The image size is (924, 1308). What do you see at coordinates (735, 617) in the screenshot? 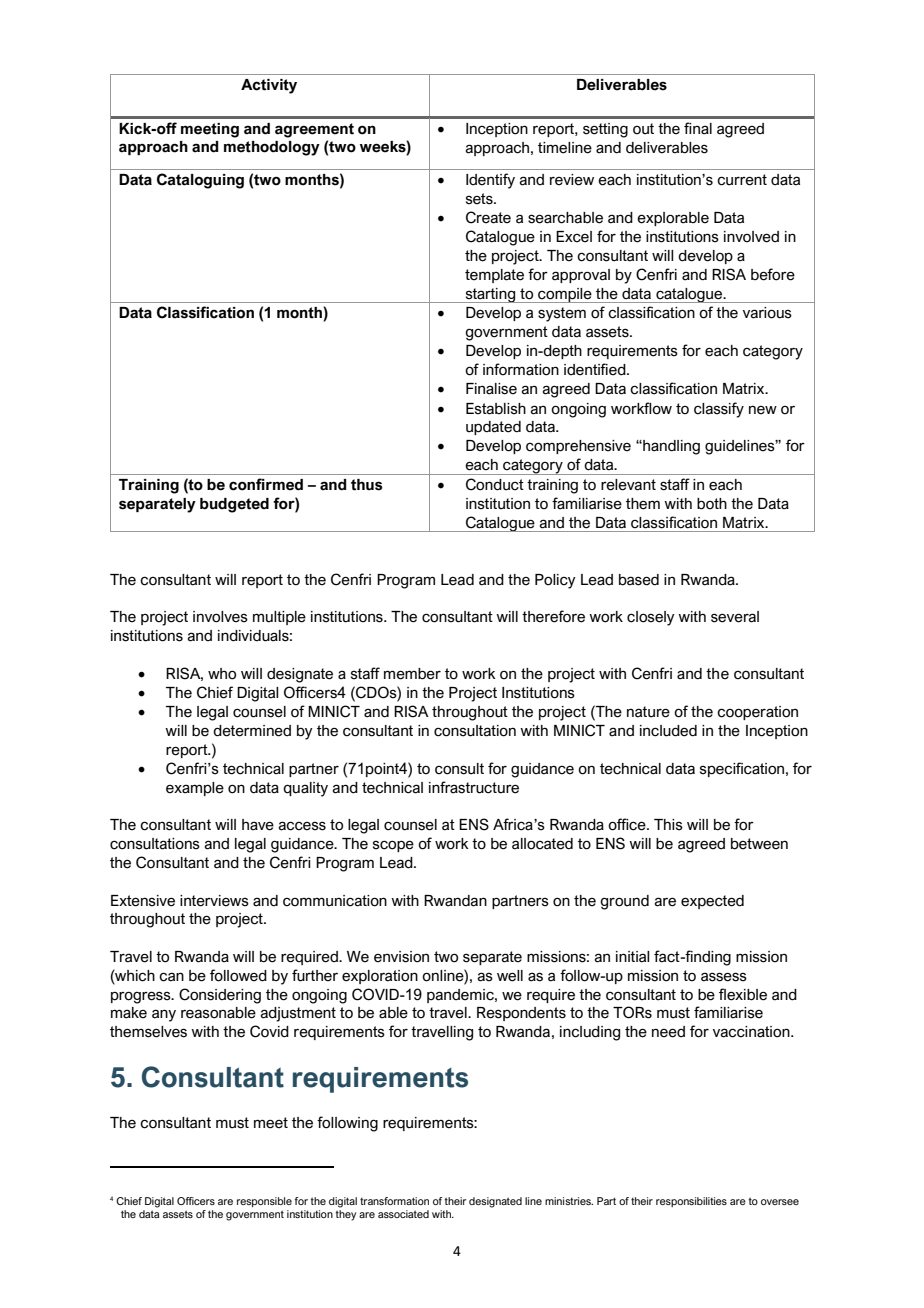
I see `several` at bounding box center [735, 617].
